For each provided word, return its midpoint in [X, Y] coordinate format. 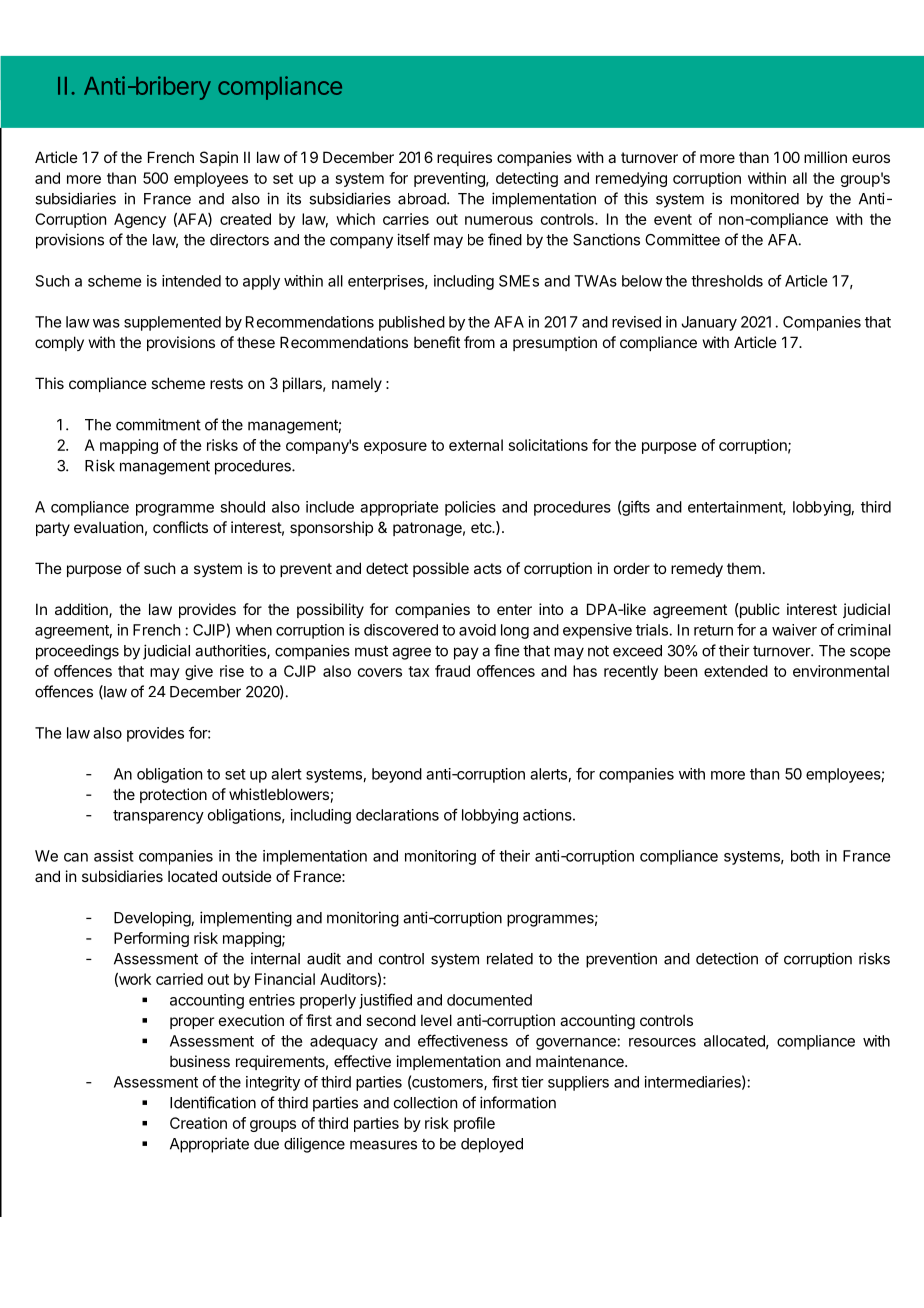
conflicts [180, 527]
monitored [765, 198]
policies [470, 508]
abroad [423, 199]
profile [474, 1124]
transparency [158, 817]
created [245, 219]
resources [662, 1042]
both [805, 856]
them [744, 568]
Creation [198, 1123]
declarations [397, 815]
